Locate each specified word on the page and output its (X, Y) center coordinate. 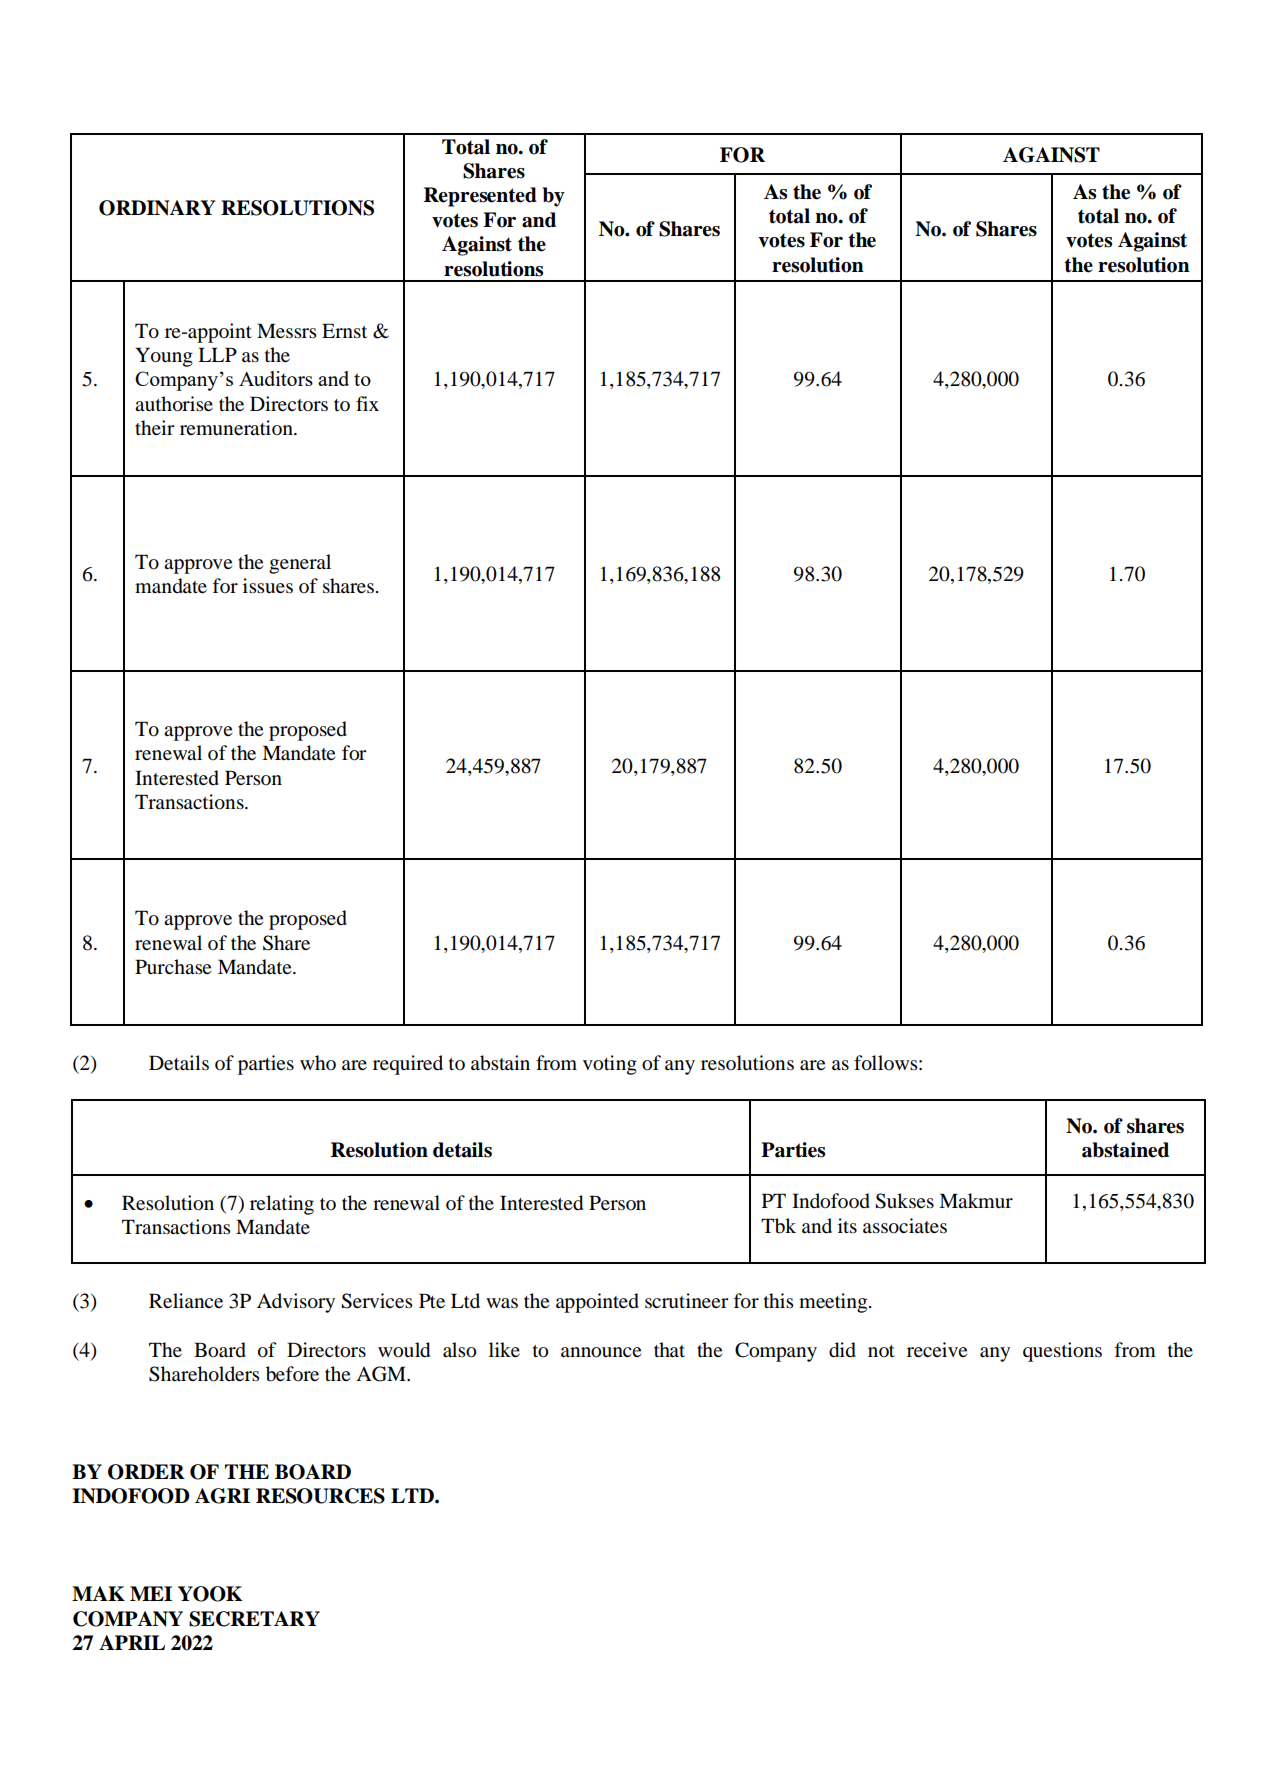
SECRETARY (254, 1619)
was (502, 1303)
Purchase (173, 967)
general (300, 564)
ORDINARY (157, 208)
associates (905, 1226)
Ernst (344, 330)
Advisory (296, 1303)
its (847, 1225)
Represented (480, 197)
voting (610, 1065)
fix (367, 403)
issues (268, 586)
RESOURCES (320, 1496)
